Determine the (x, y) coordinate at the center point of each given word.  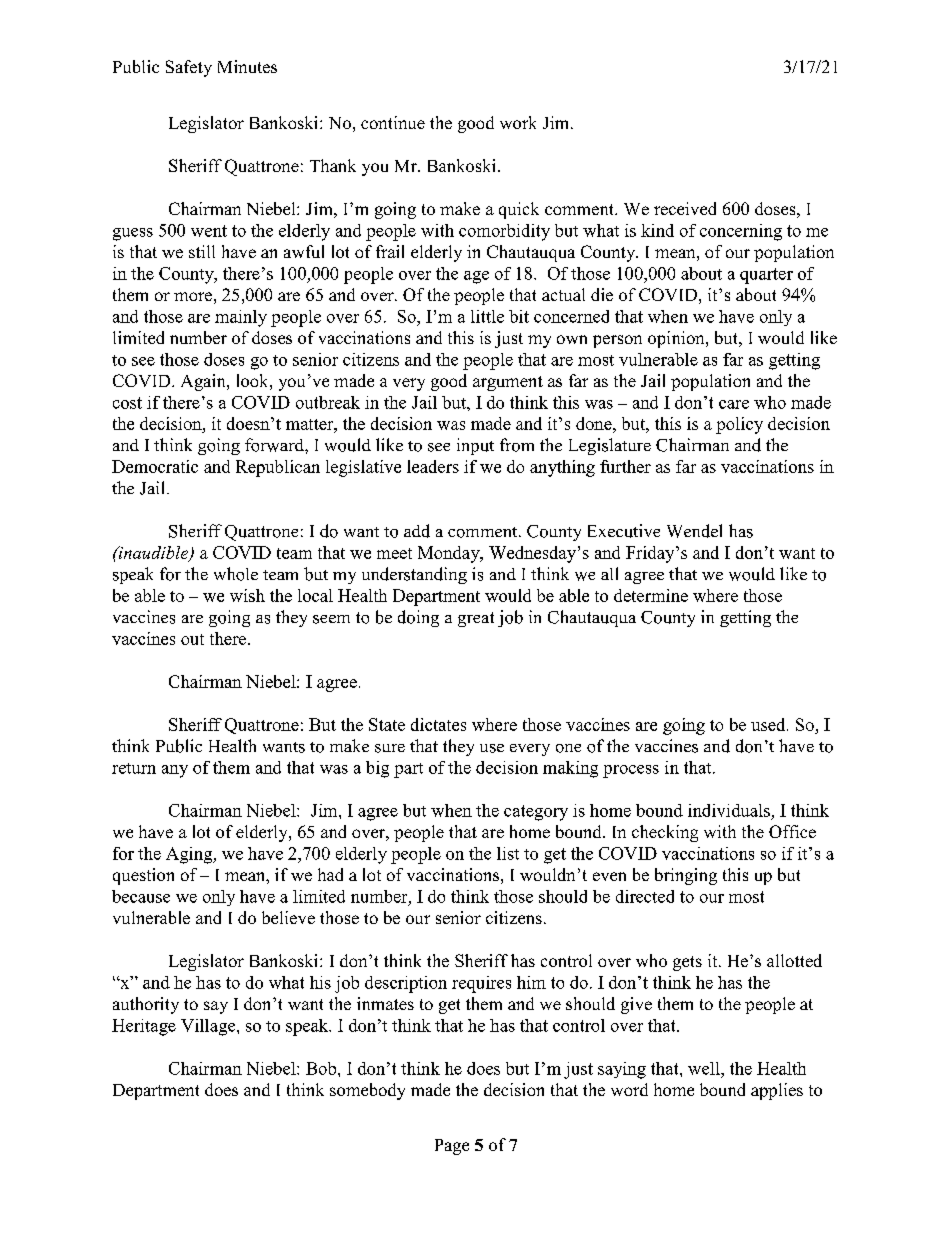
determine (651, 595)
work (518, 122)
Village (209, 1027)
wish (247, 595)
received (685, 208)
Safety (189, 68)
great (476, 619)
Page (452, 1147)
